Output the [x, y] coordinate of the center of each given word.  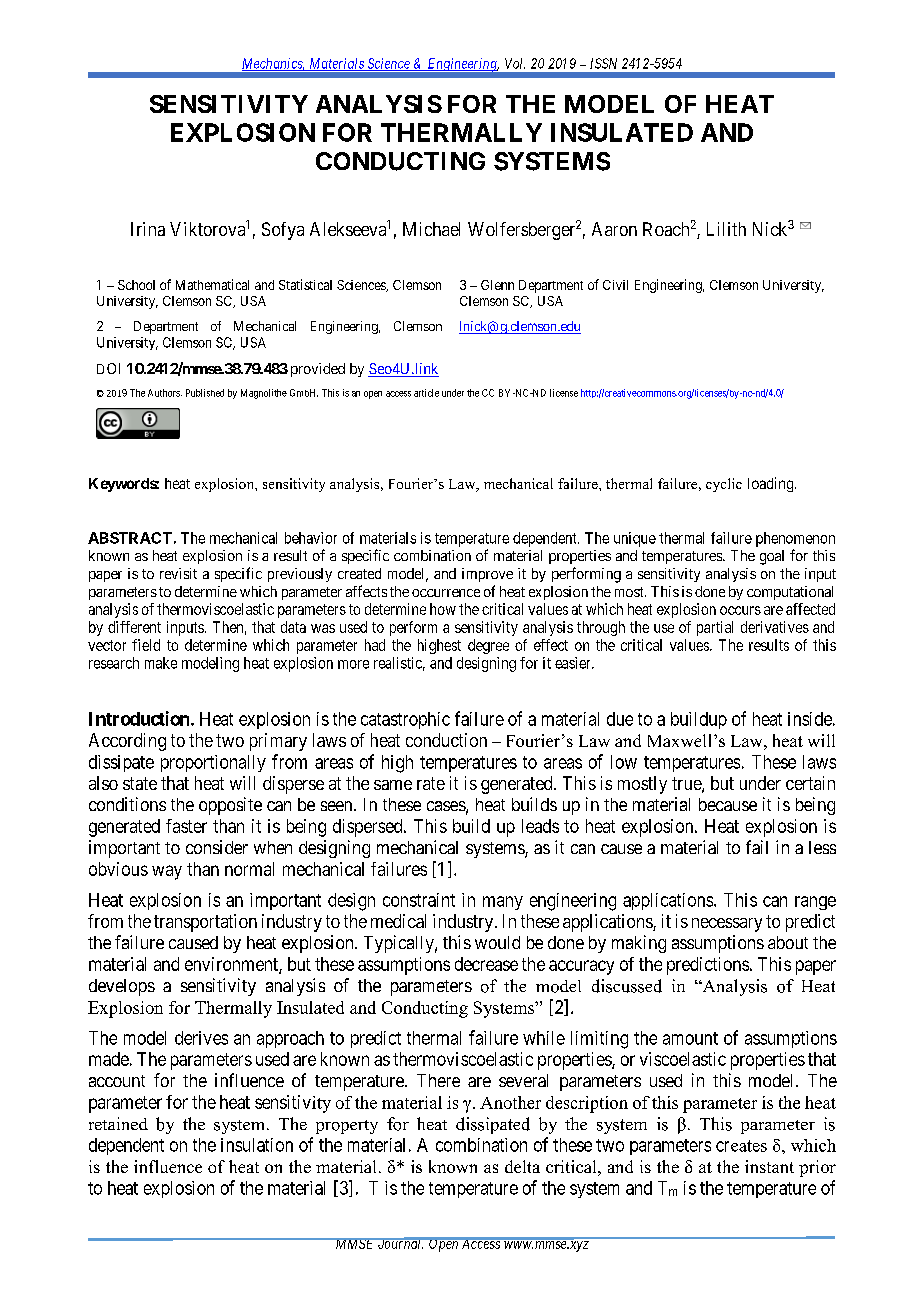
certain [810, 783]
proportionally [213, 763]
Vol [515, 63]
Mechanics [273, 64]
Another [510, 1102]
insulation [257, 1145]
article [426, 393]
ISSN [603, 63]
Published [205, 393]
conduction [446, 740]
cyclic [724, 485]
